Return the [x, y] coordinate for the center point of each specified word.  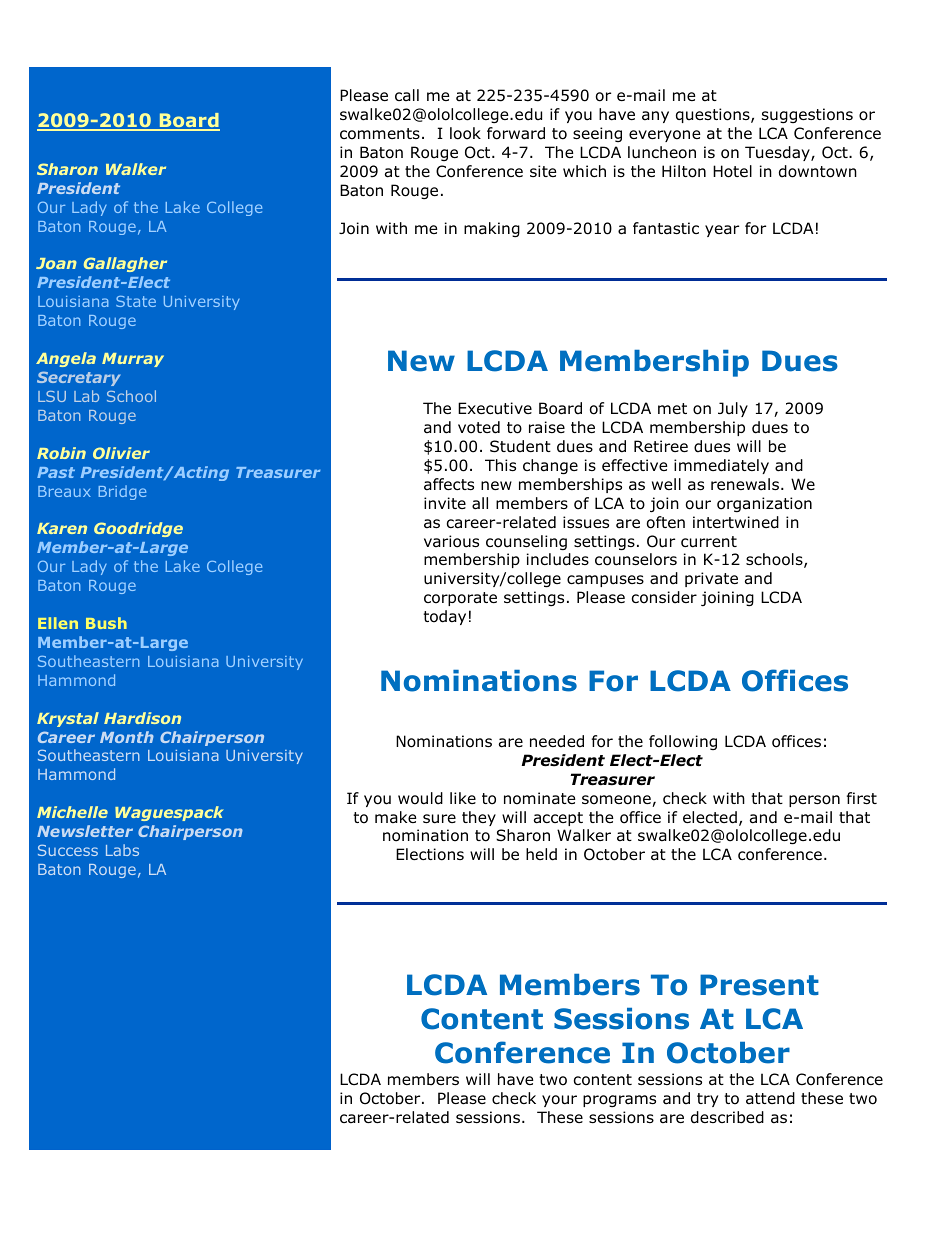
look [465, 133]
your [559, 1101]
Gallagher [125, 264]
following [683, 742]
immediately [721, 466]
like [463, 798]
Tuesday [778, 153]
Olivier [121, 453]
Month [127, 737]
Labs [122, 850]
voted [479, 427]
